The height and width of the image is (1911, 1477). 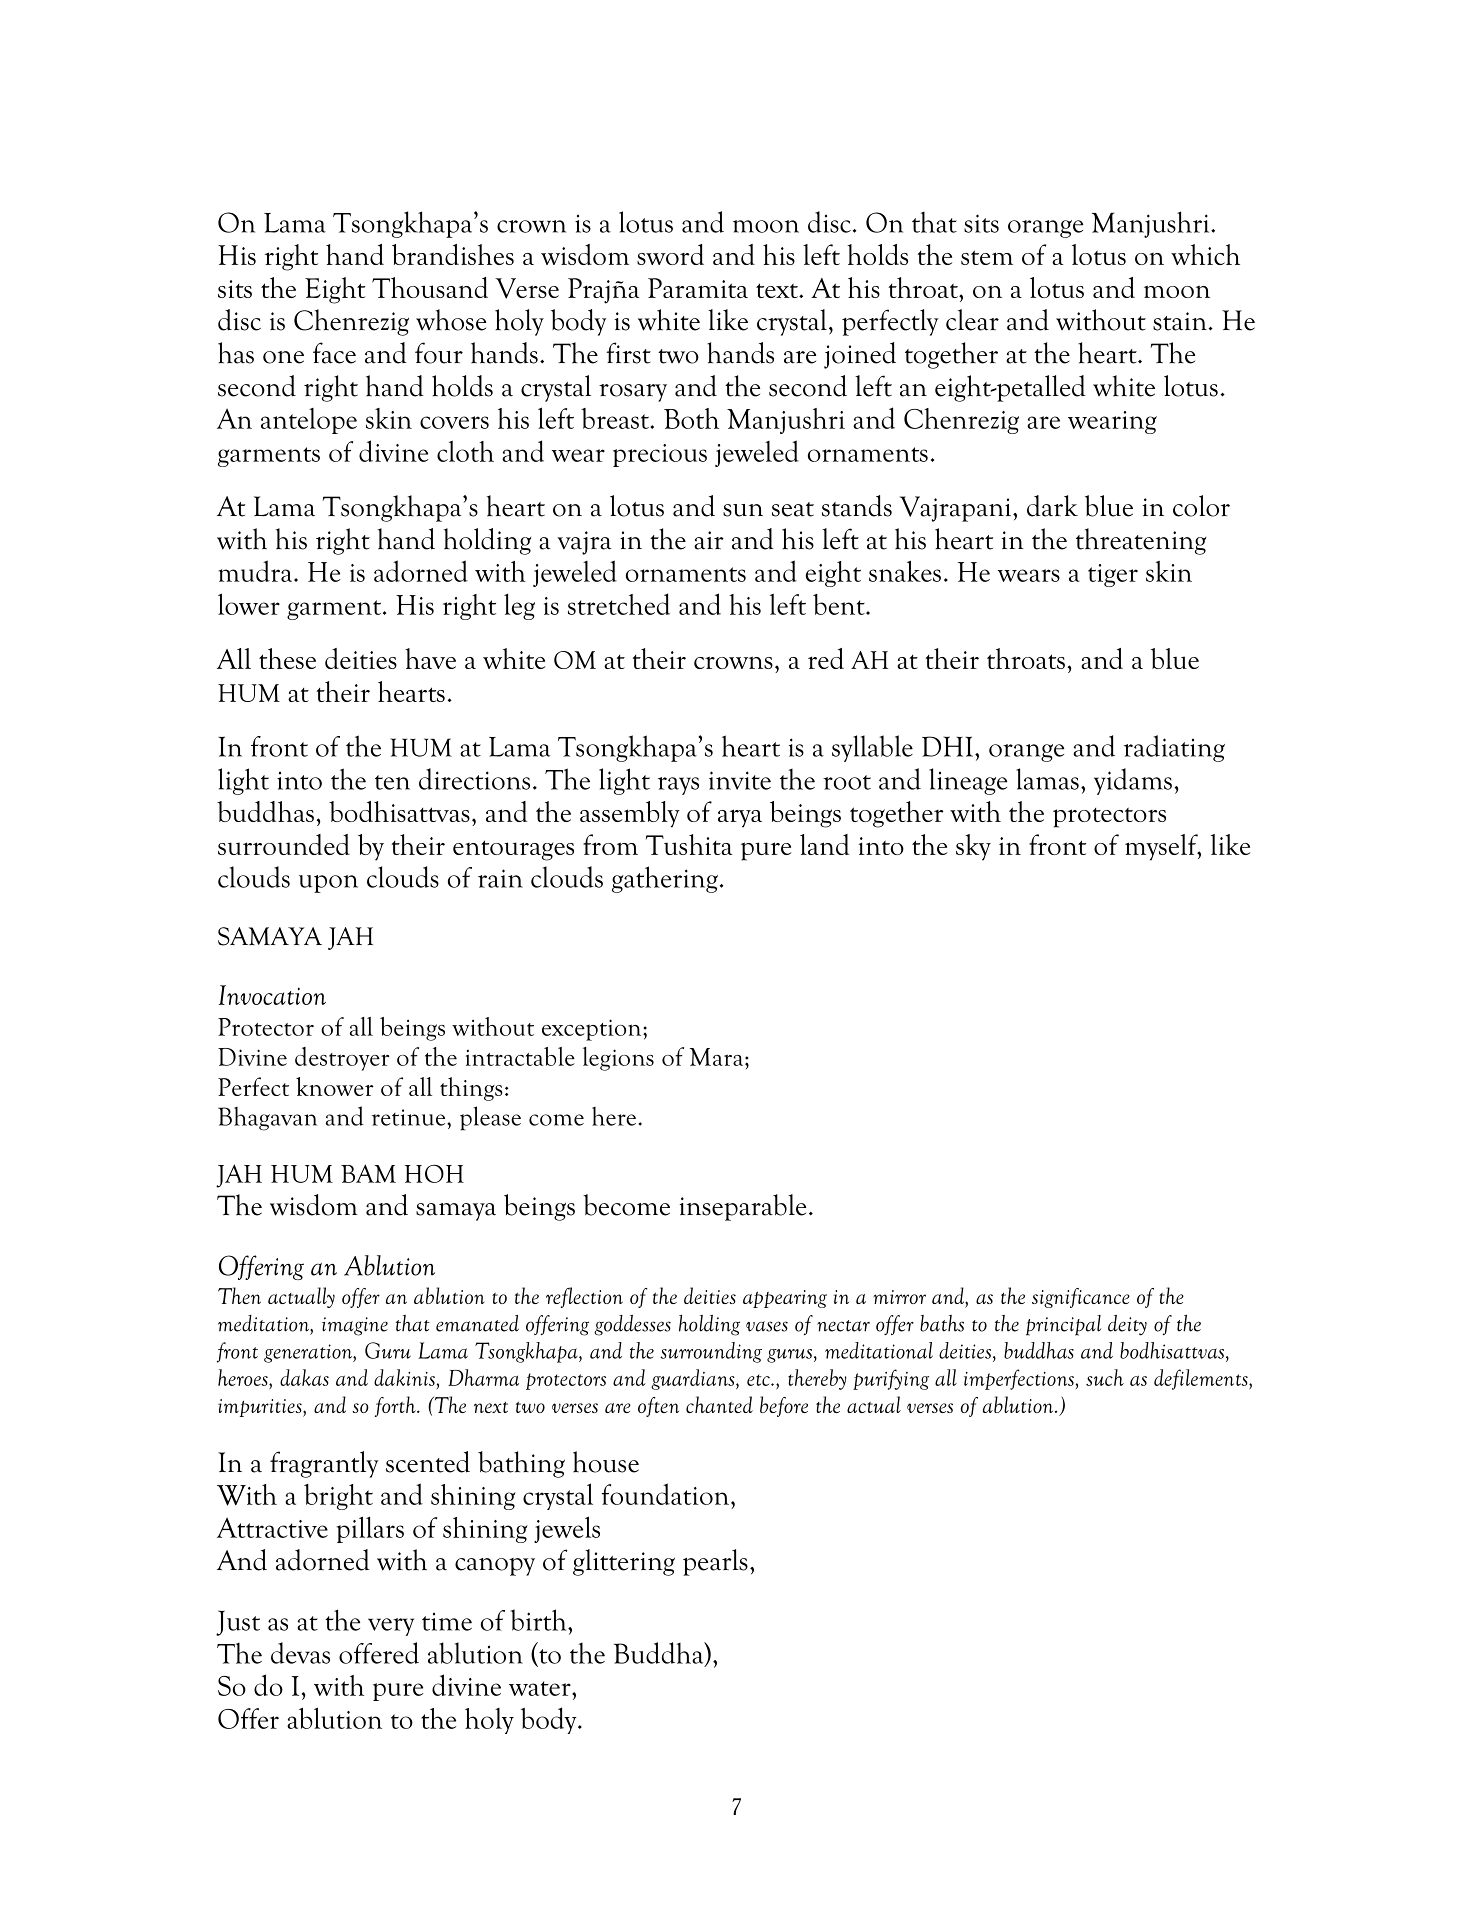 I want to click on such, so click(x=1105, y=1377).
